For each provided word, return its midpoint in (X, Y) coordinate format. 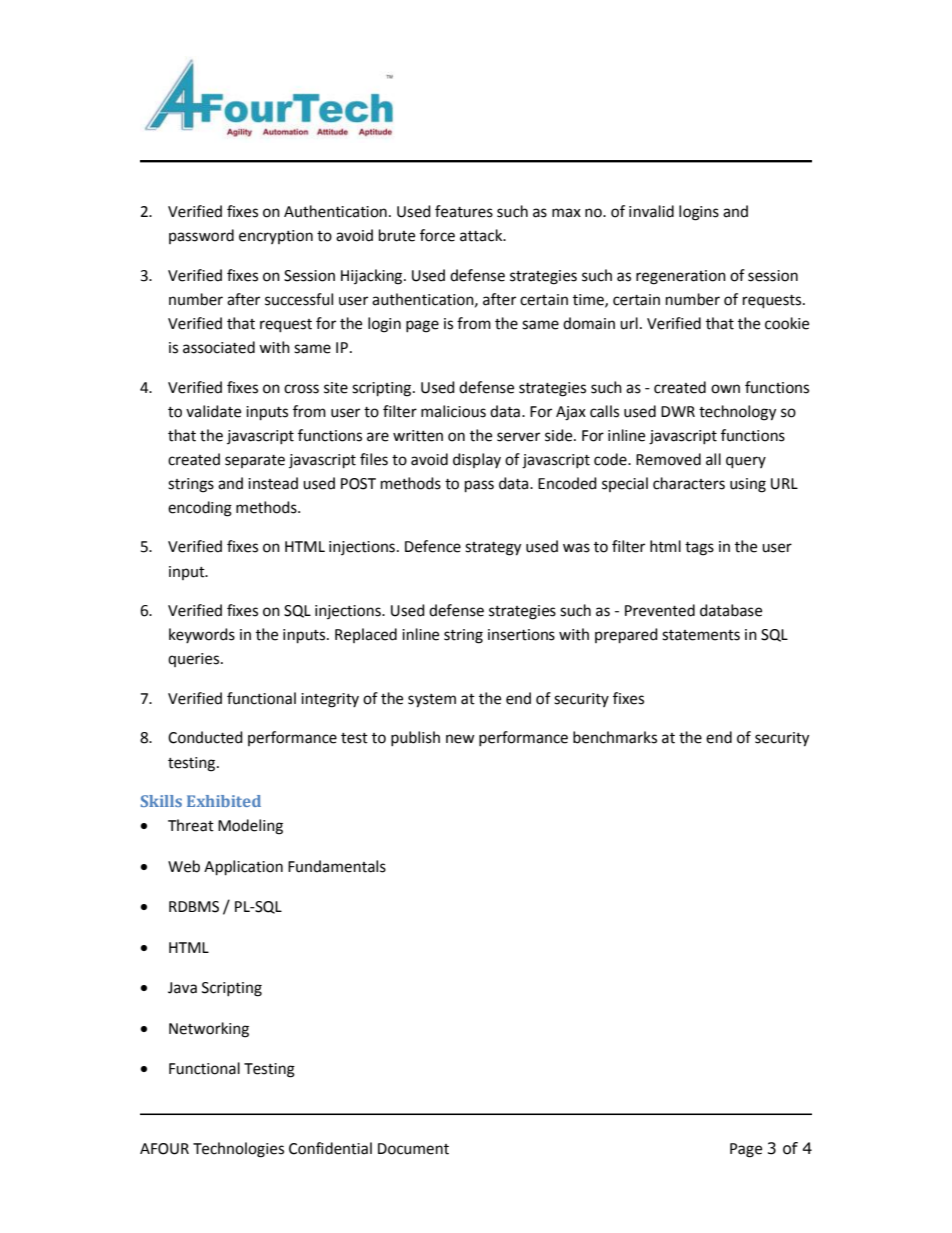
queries (195, 660)
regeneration (681, 277)
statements (701, 635)
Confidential (330, 1148)
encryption (276, 237)
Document (413, 1149)
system (432, 701)
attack (482, 235)
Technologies (238, 1150)
